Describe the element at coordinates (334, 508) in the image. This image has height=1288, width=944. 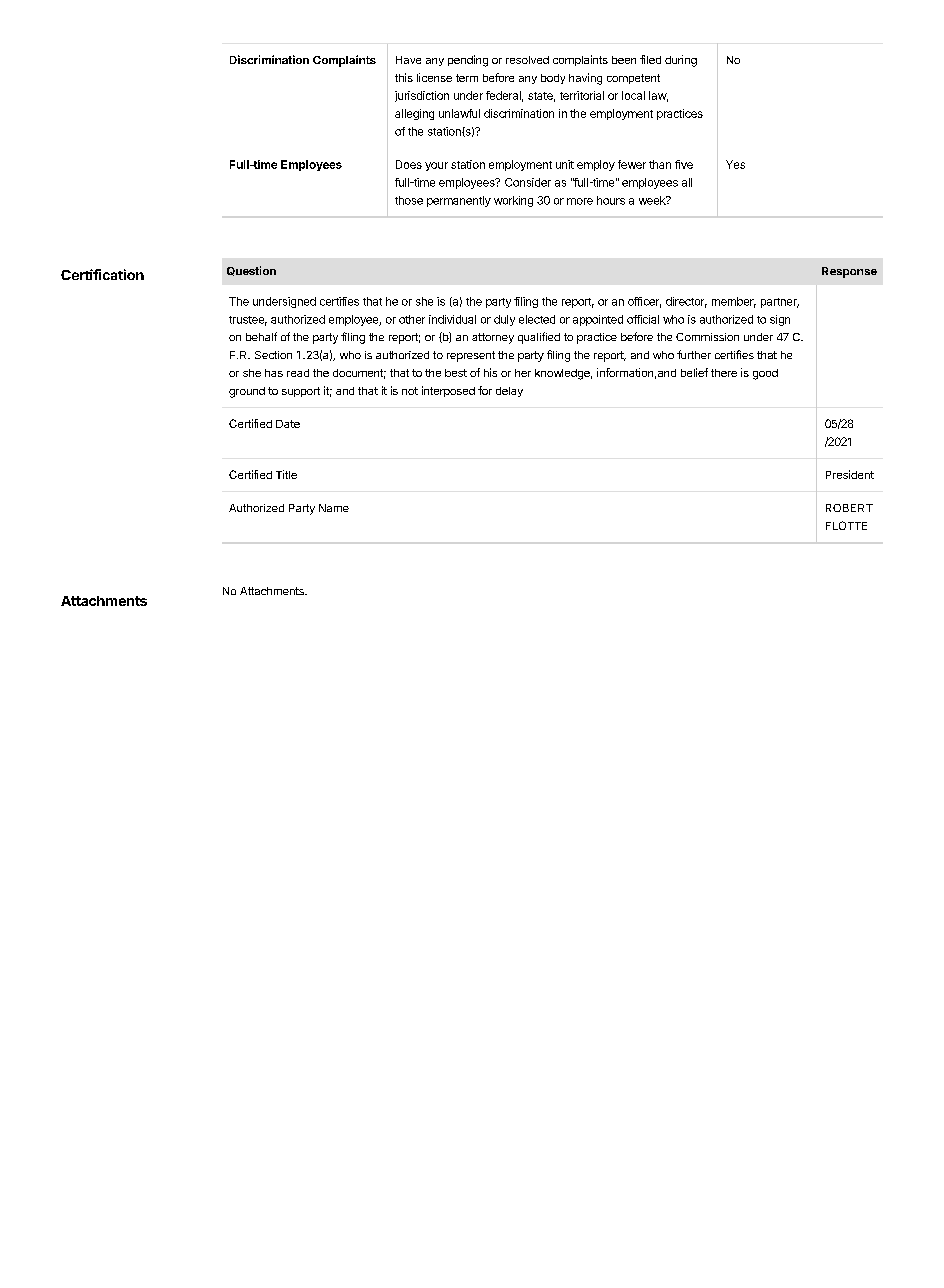
I see `Name` at that location.
